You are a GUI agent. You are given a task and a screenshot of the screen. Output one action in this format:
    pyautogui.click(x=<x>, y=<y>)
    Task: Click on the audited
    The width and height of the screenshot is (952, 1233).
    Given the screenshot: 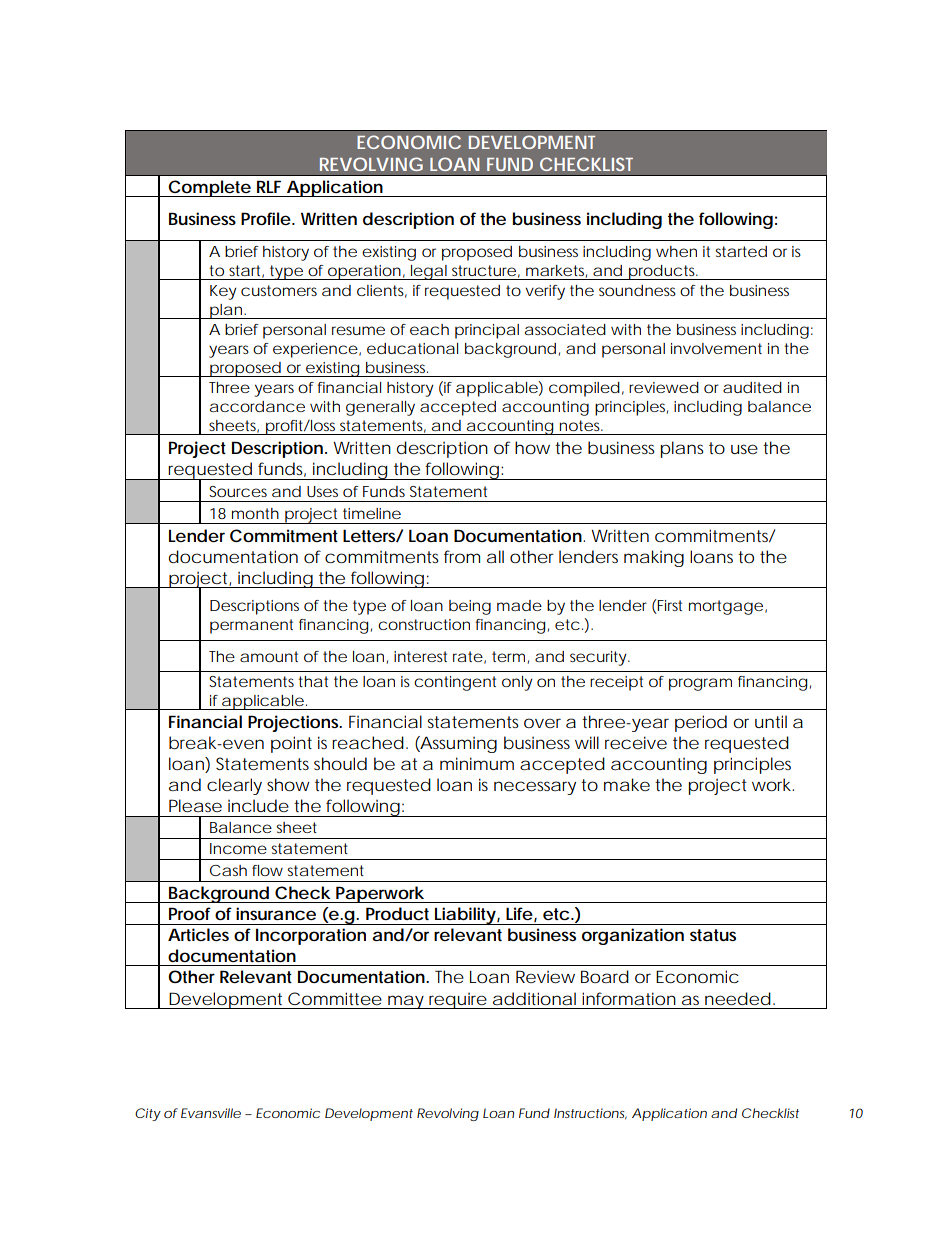 What is the action you would take?
    pyautogui.click(x=752, y=387)
